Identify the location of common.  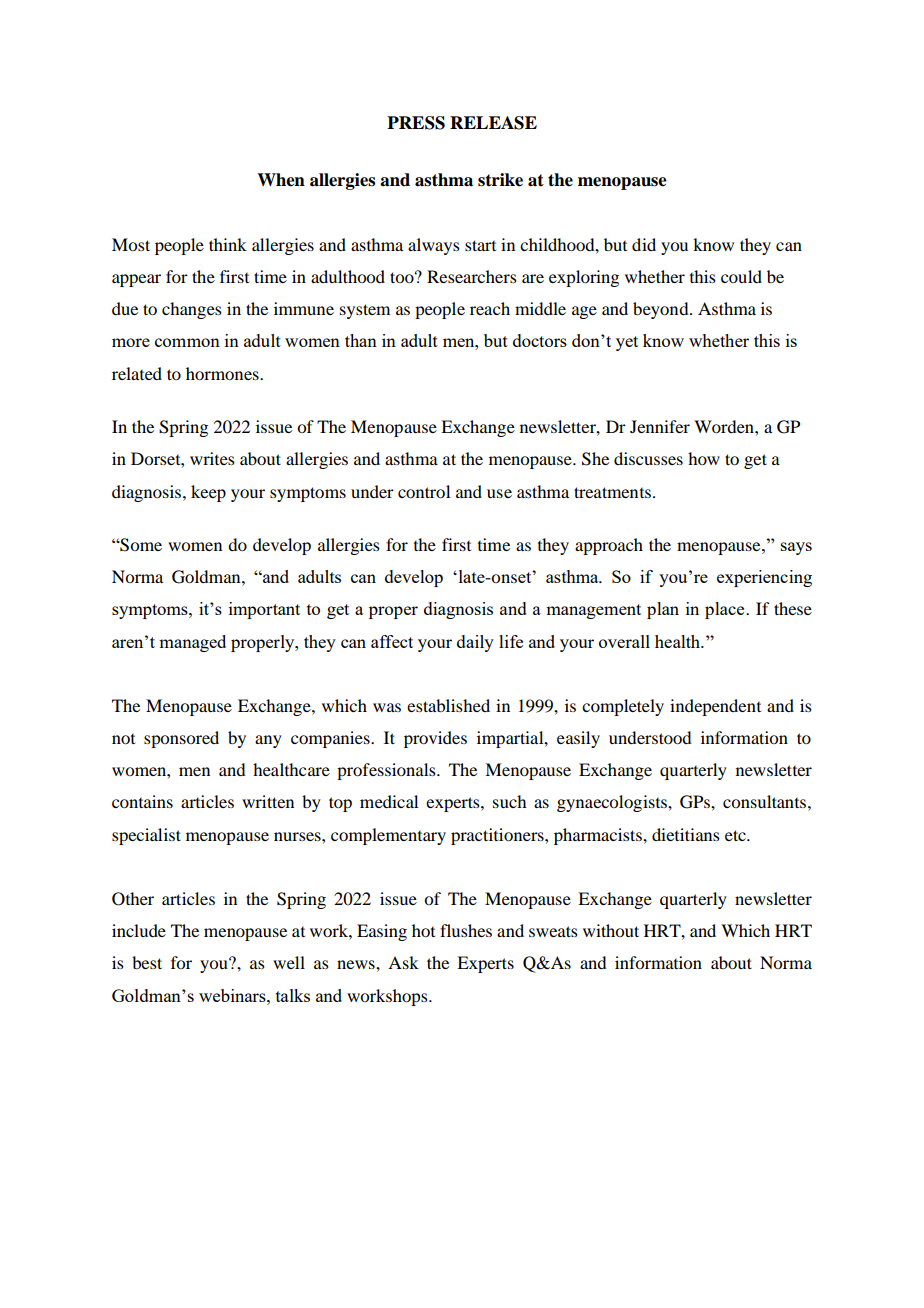
(187, 342).
